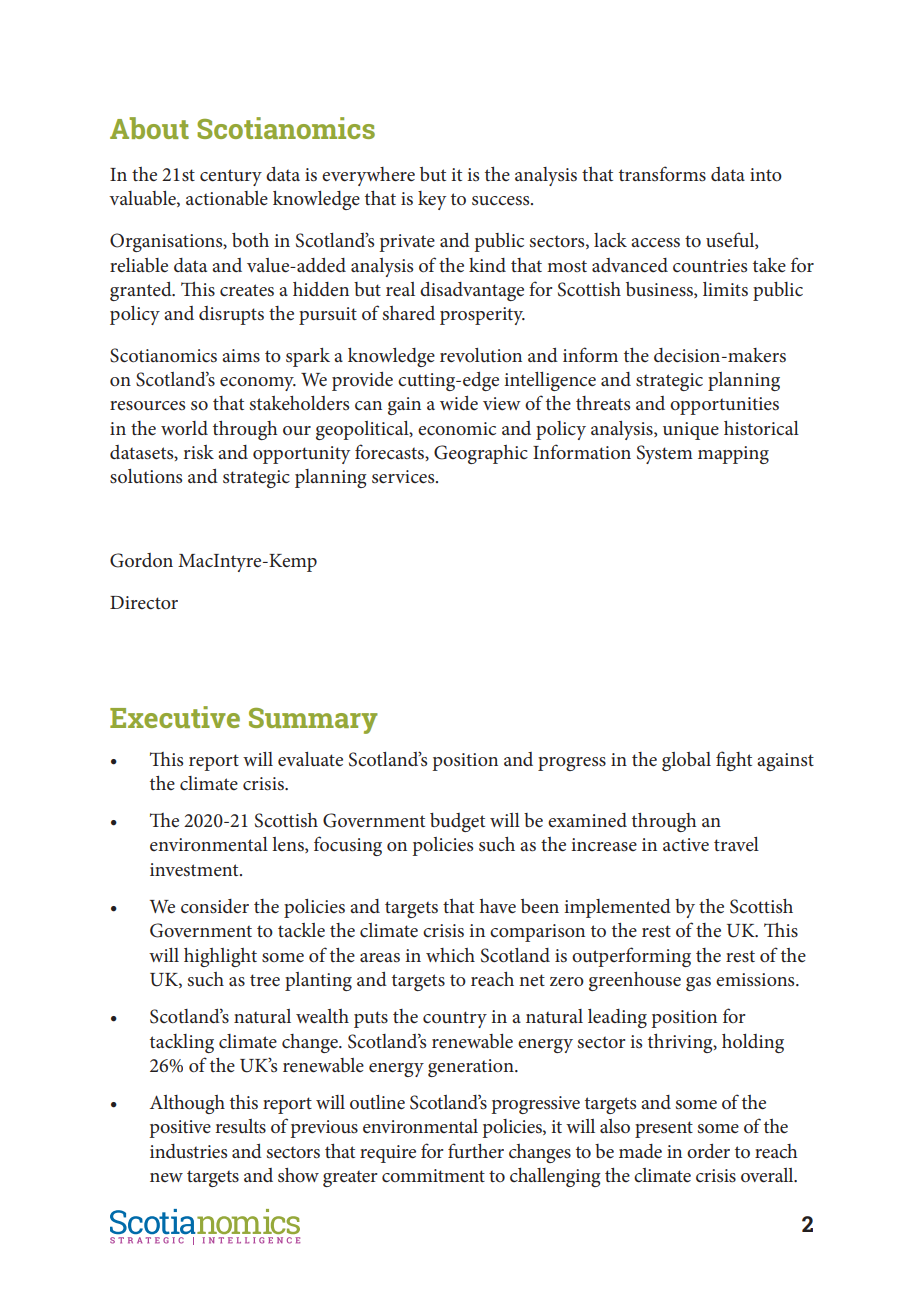 This image has width=924, height=1308. Describe the element at coordinates (432, 200) in the image. I see `key` at that location.
